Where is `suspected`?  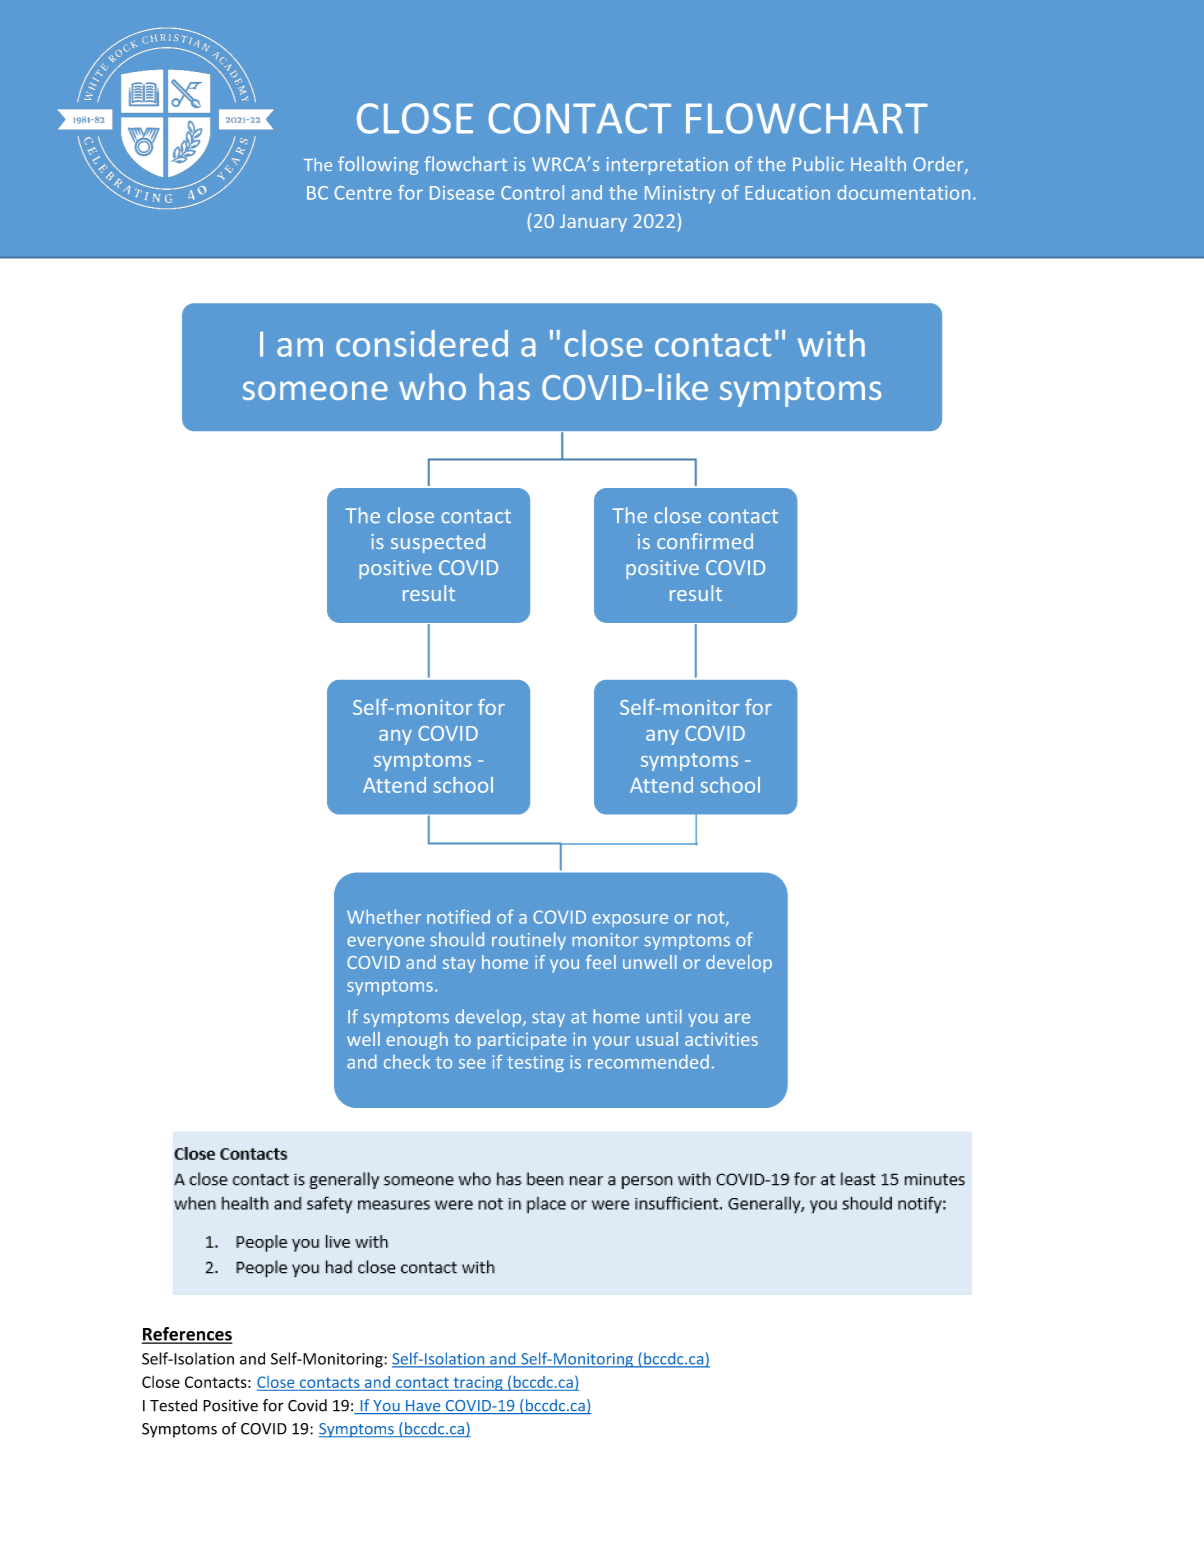
suspected is located at coordinates (438, 543).
